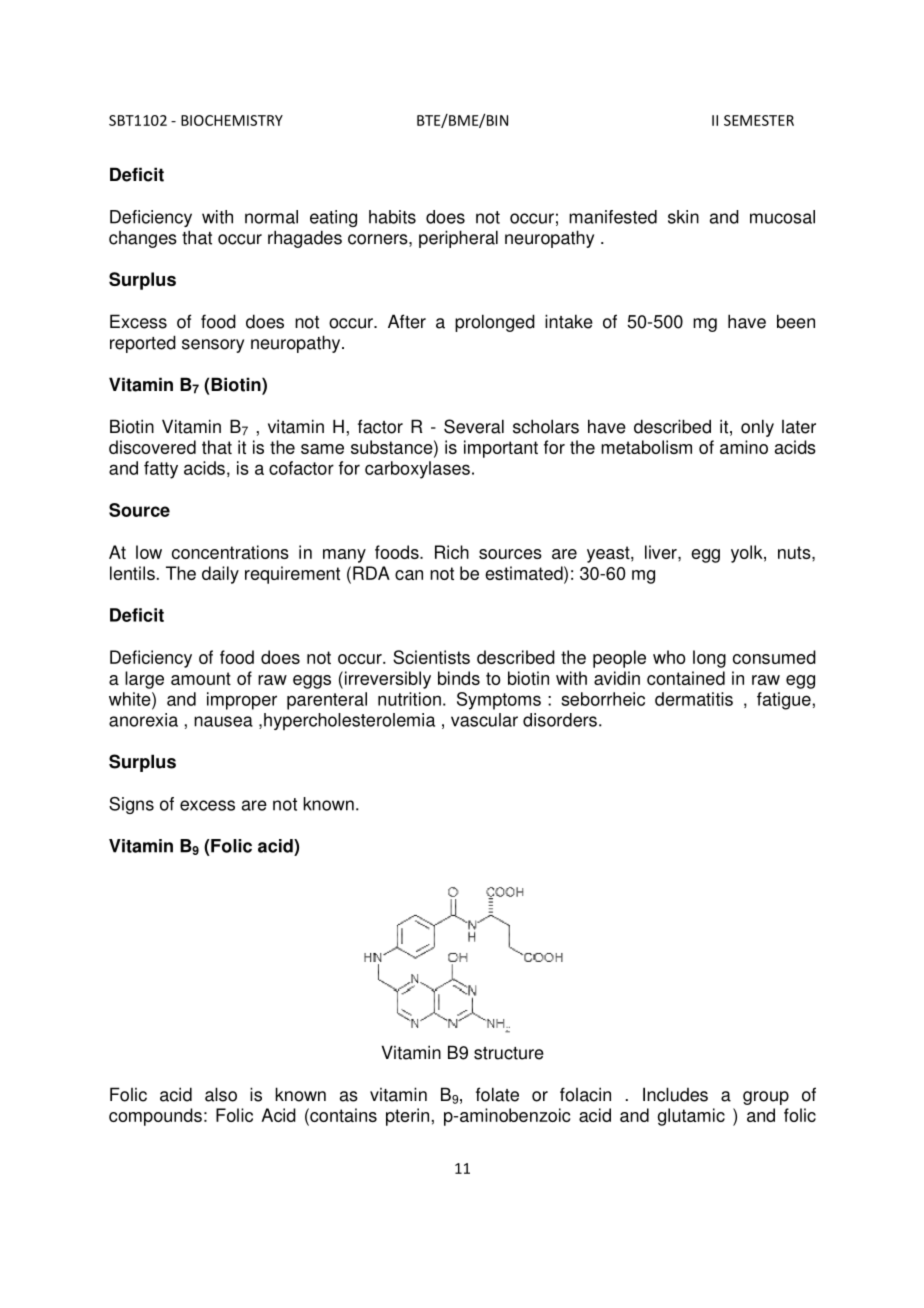 The image size is (924, 1308). Describe the element at coordinates (757, 428) in the document. I see `only` at that location.
